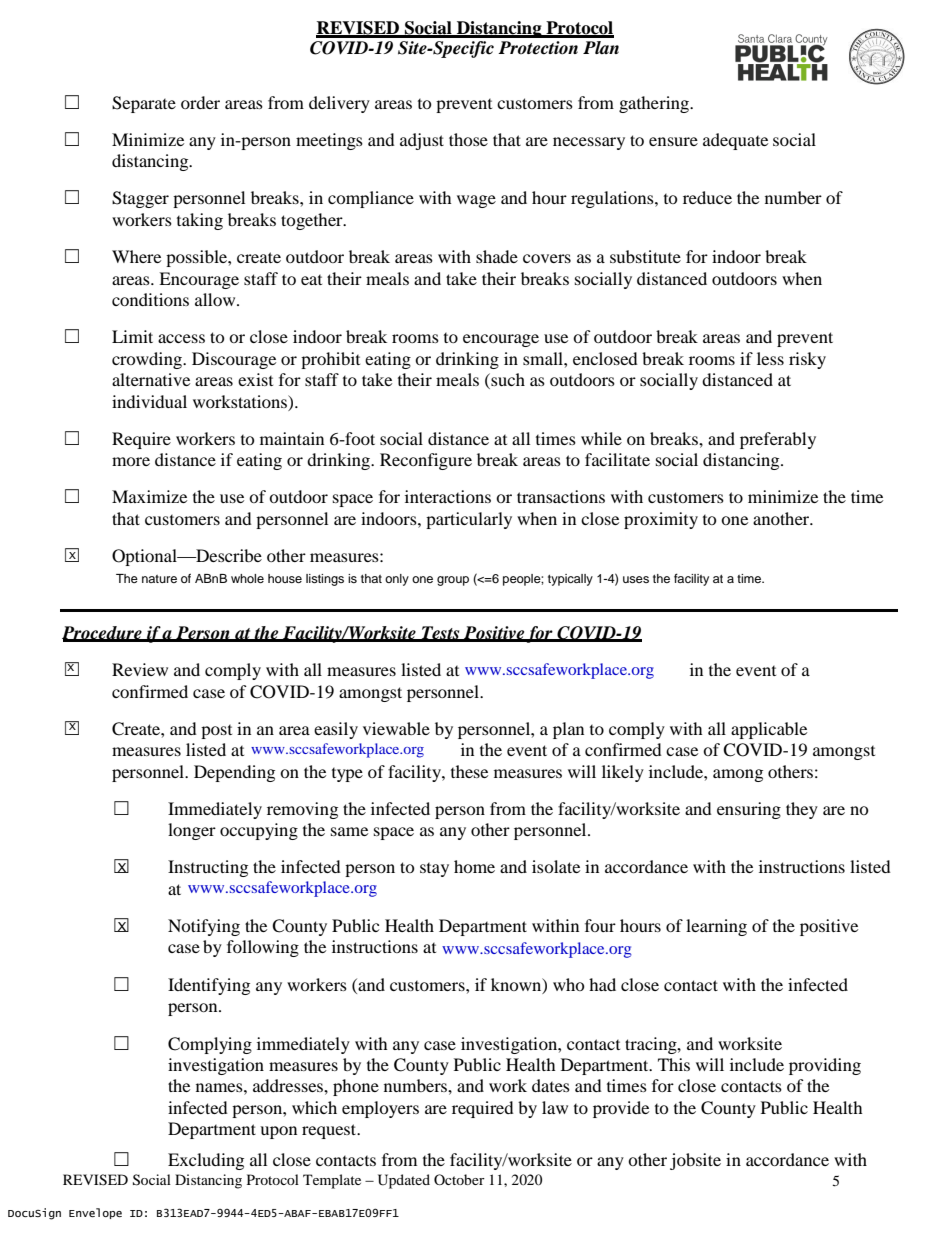 Image resolution: width=952 pixels, height=1233 pixels. What do you see at coordinates (735, 141) in the screenshot?
I see `adequate` at bounding box center [735, 141].
